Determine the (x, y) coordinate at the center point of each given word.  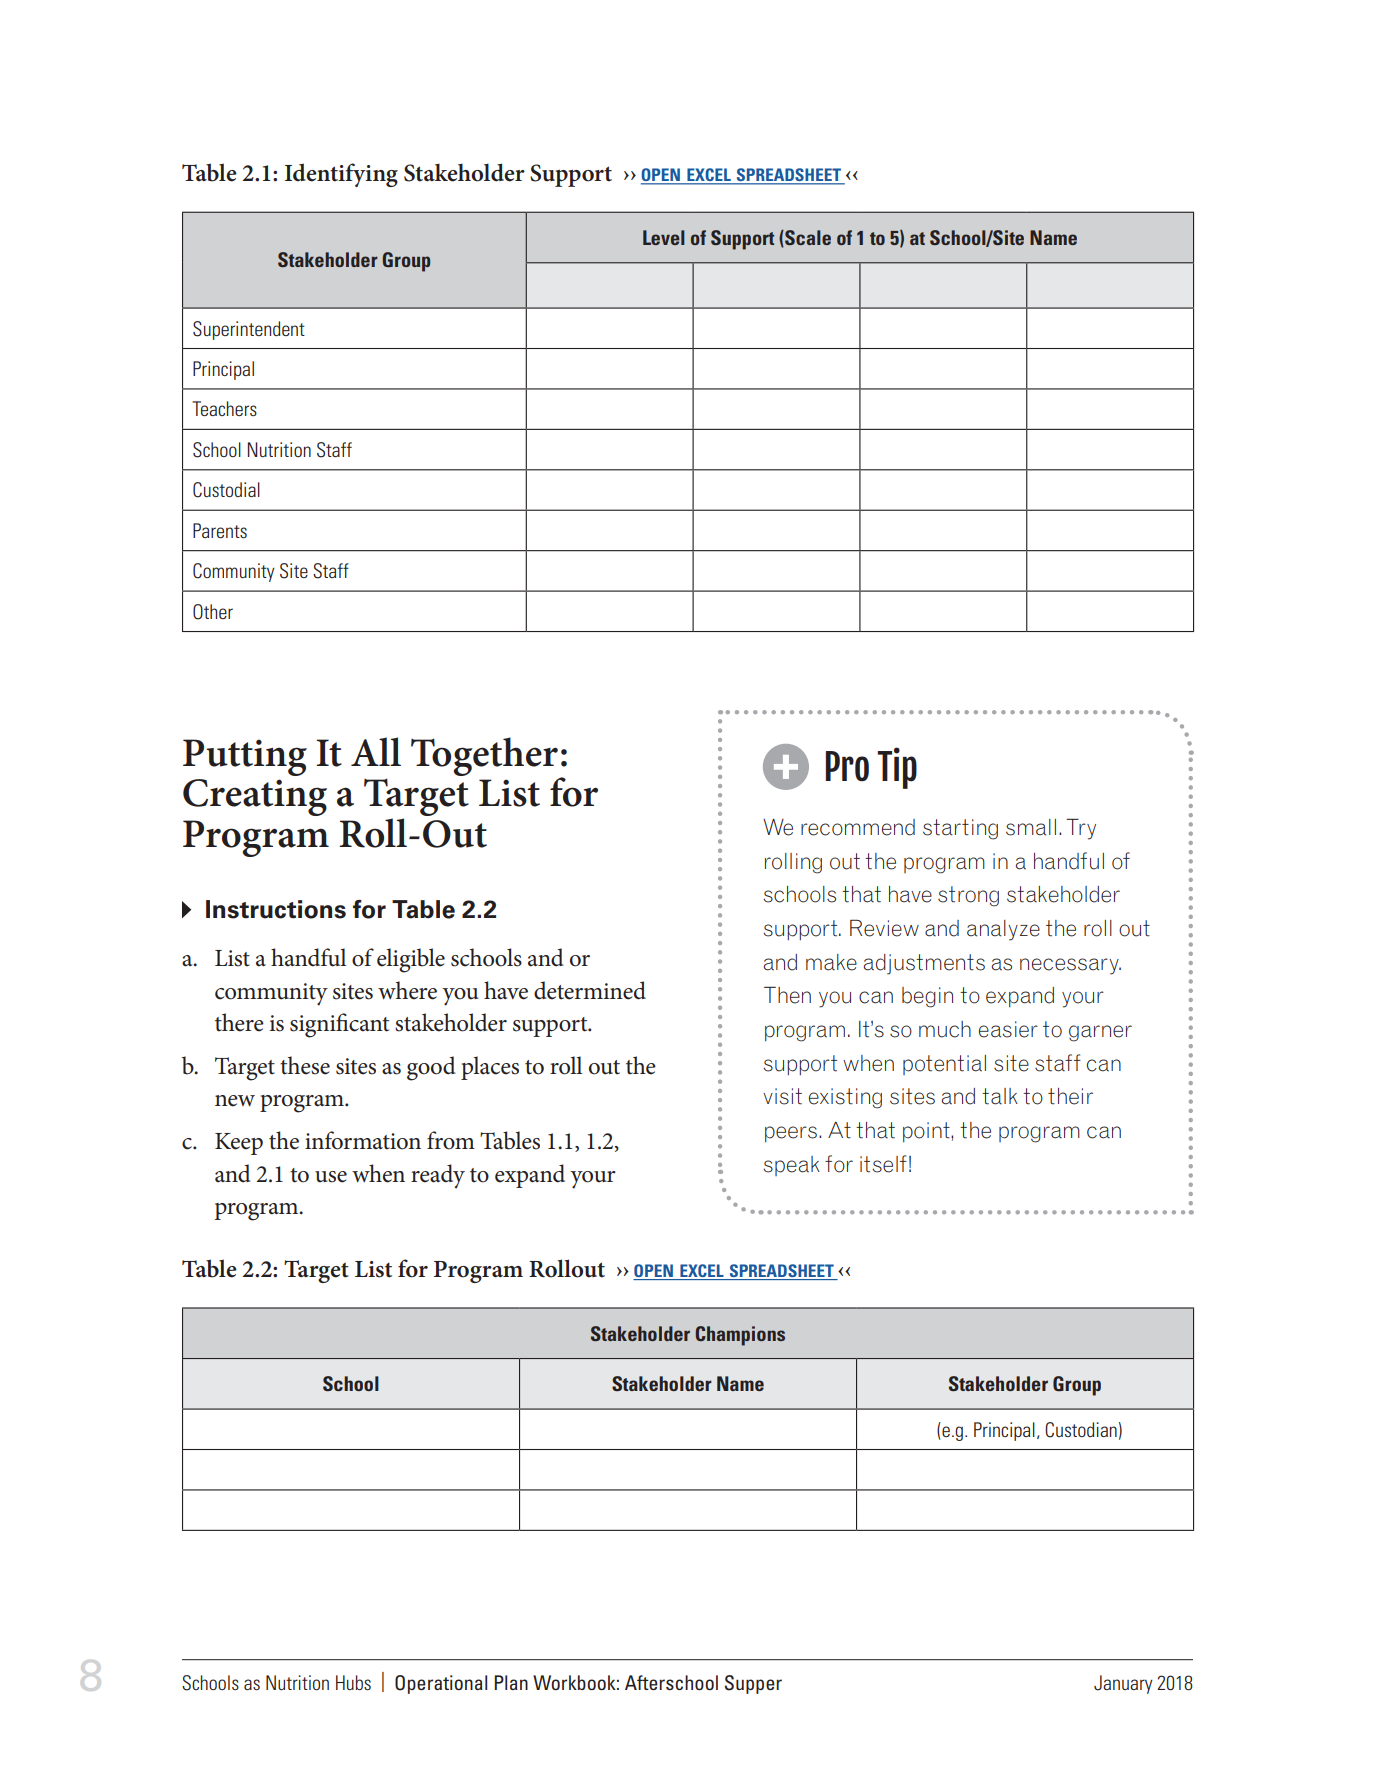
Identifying (341, 175)
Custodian (1081, 1430)
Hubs (353, 1682)
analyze (1003, 930)
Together (484, 756)
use (331, 1177)
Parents (220, 530)
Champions (740, 1336)
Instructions (276, 909)
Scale (807, 238)
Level (664, 237)
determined (590, 990)
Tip (897, 768)
